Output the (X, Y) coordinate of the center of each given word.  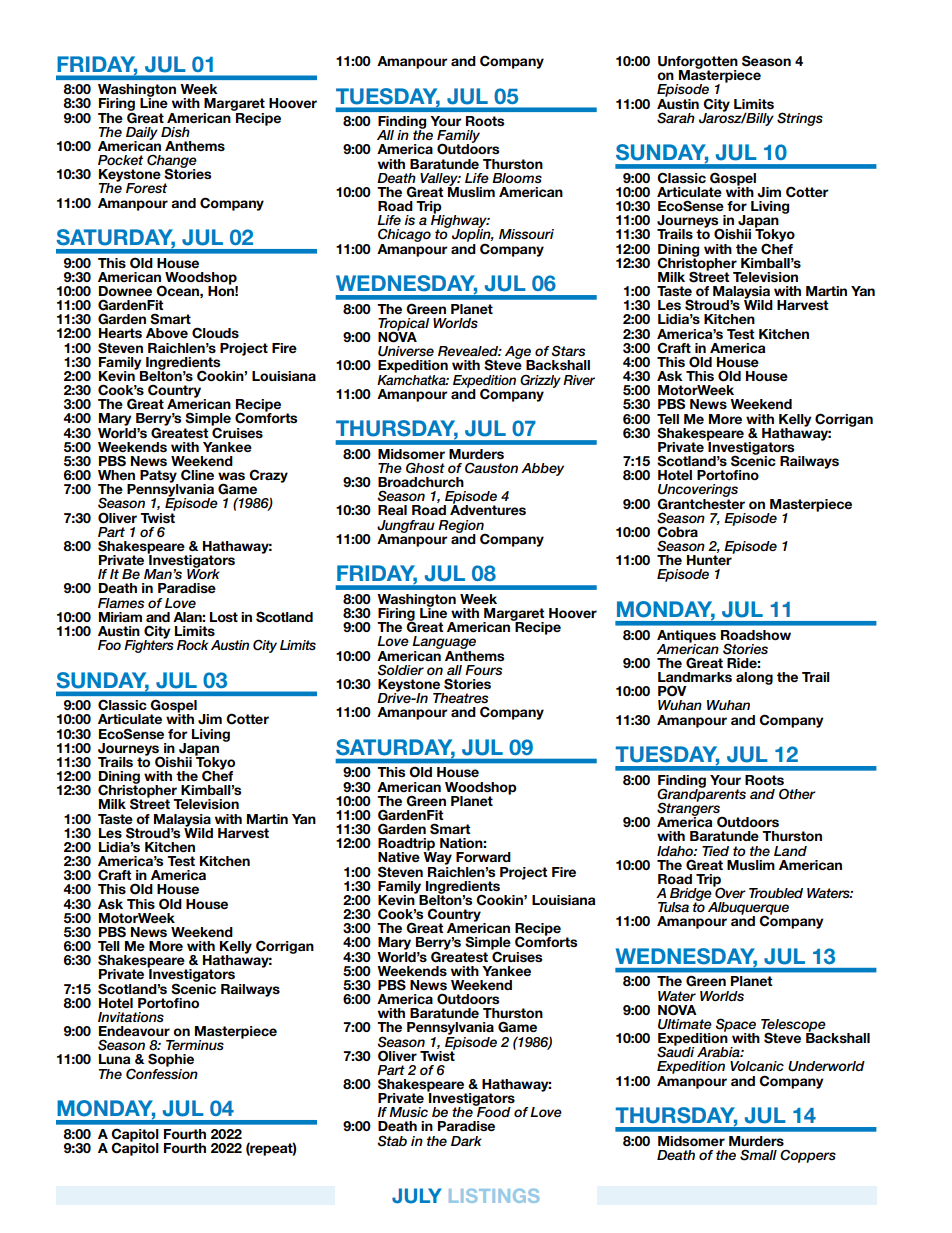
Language (444, 644)
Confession (162, 1073)
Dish (175, 132)
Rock (192, 645)
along (754, 678)
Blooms (517, 178)
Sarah (676, 118)
